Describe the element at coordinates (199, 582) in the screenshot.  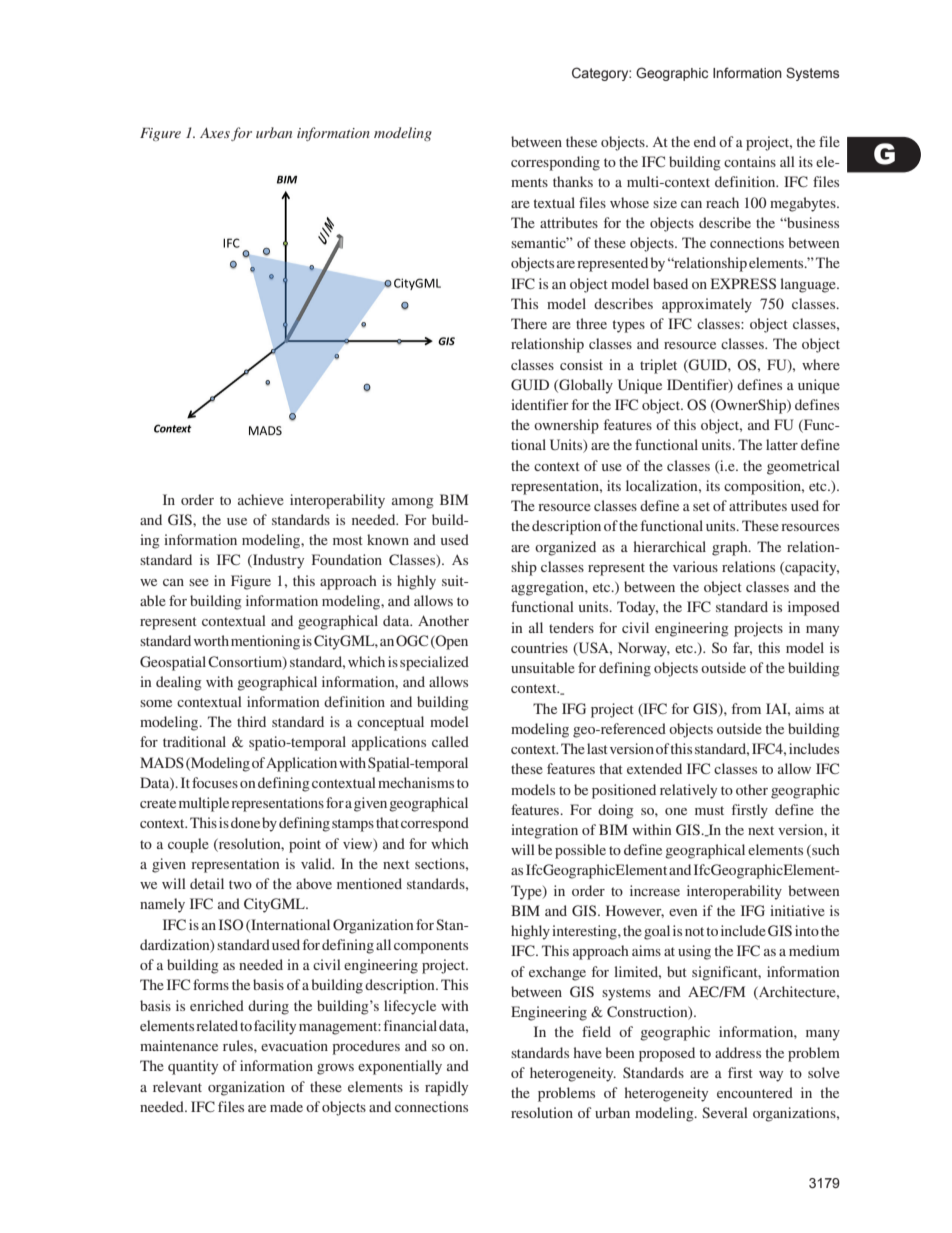
I see `see` at that location.
